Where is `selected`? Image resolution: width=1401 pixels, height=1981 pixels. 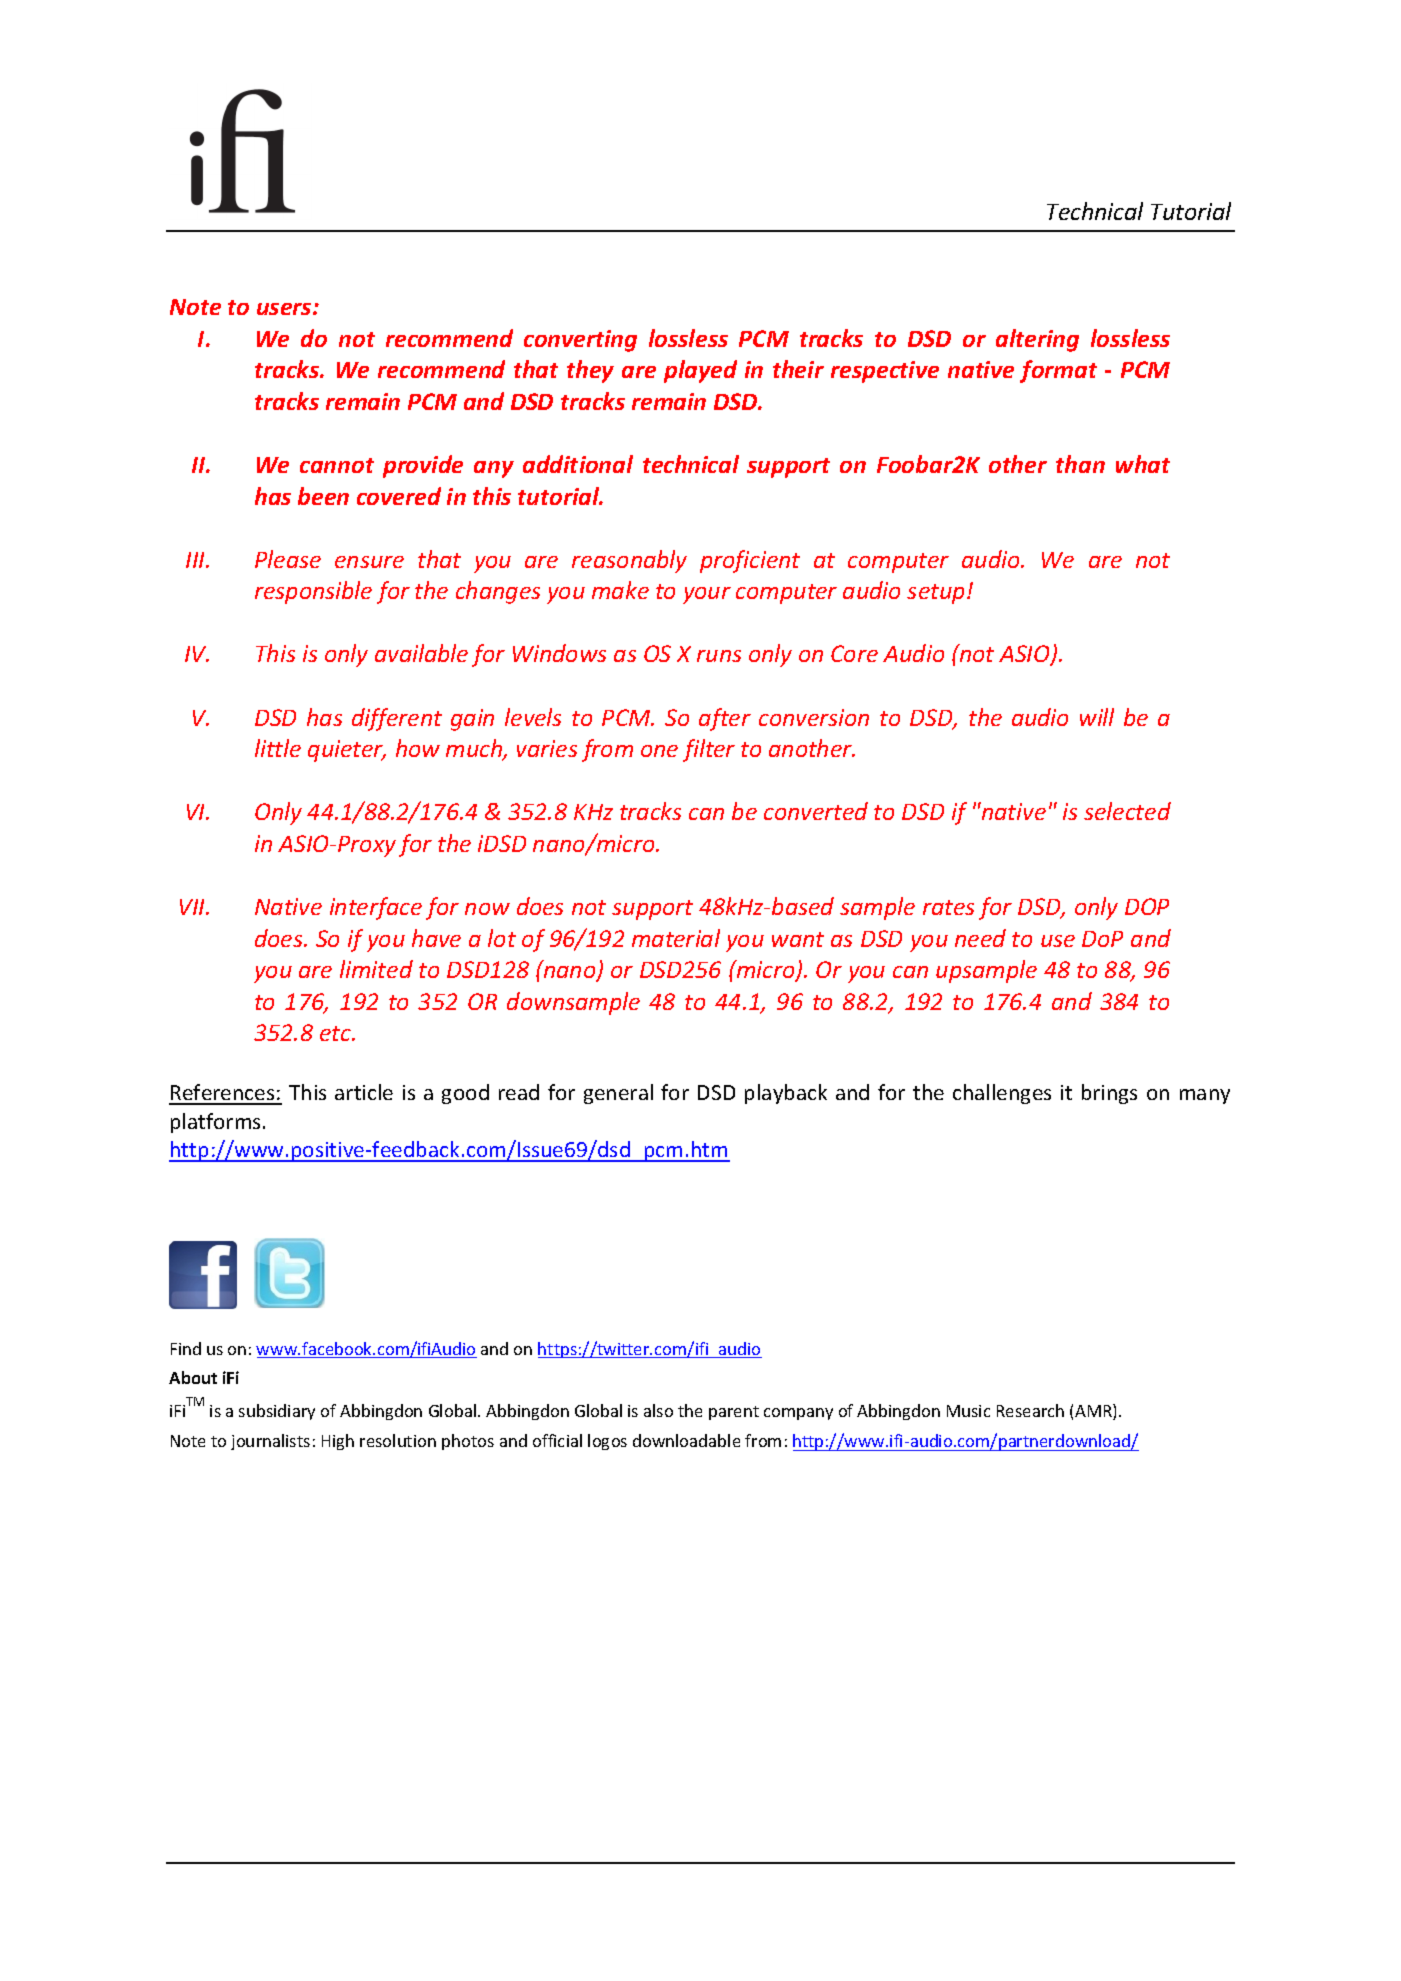 selected is located at coordinates (1127, 811).
